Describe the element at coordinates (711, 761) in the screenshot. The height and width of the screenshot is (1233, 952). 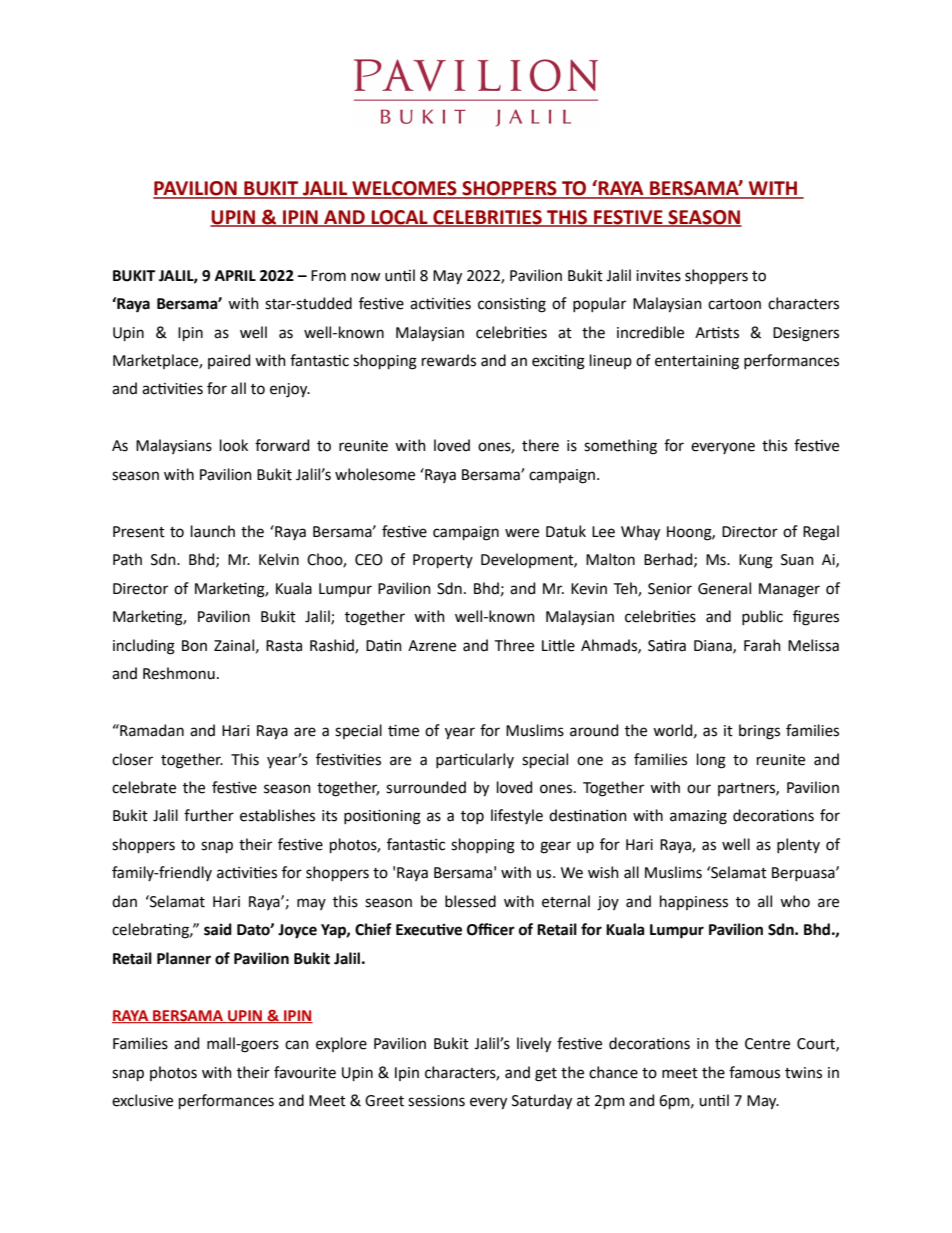
I see `long` at that location.
